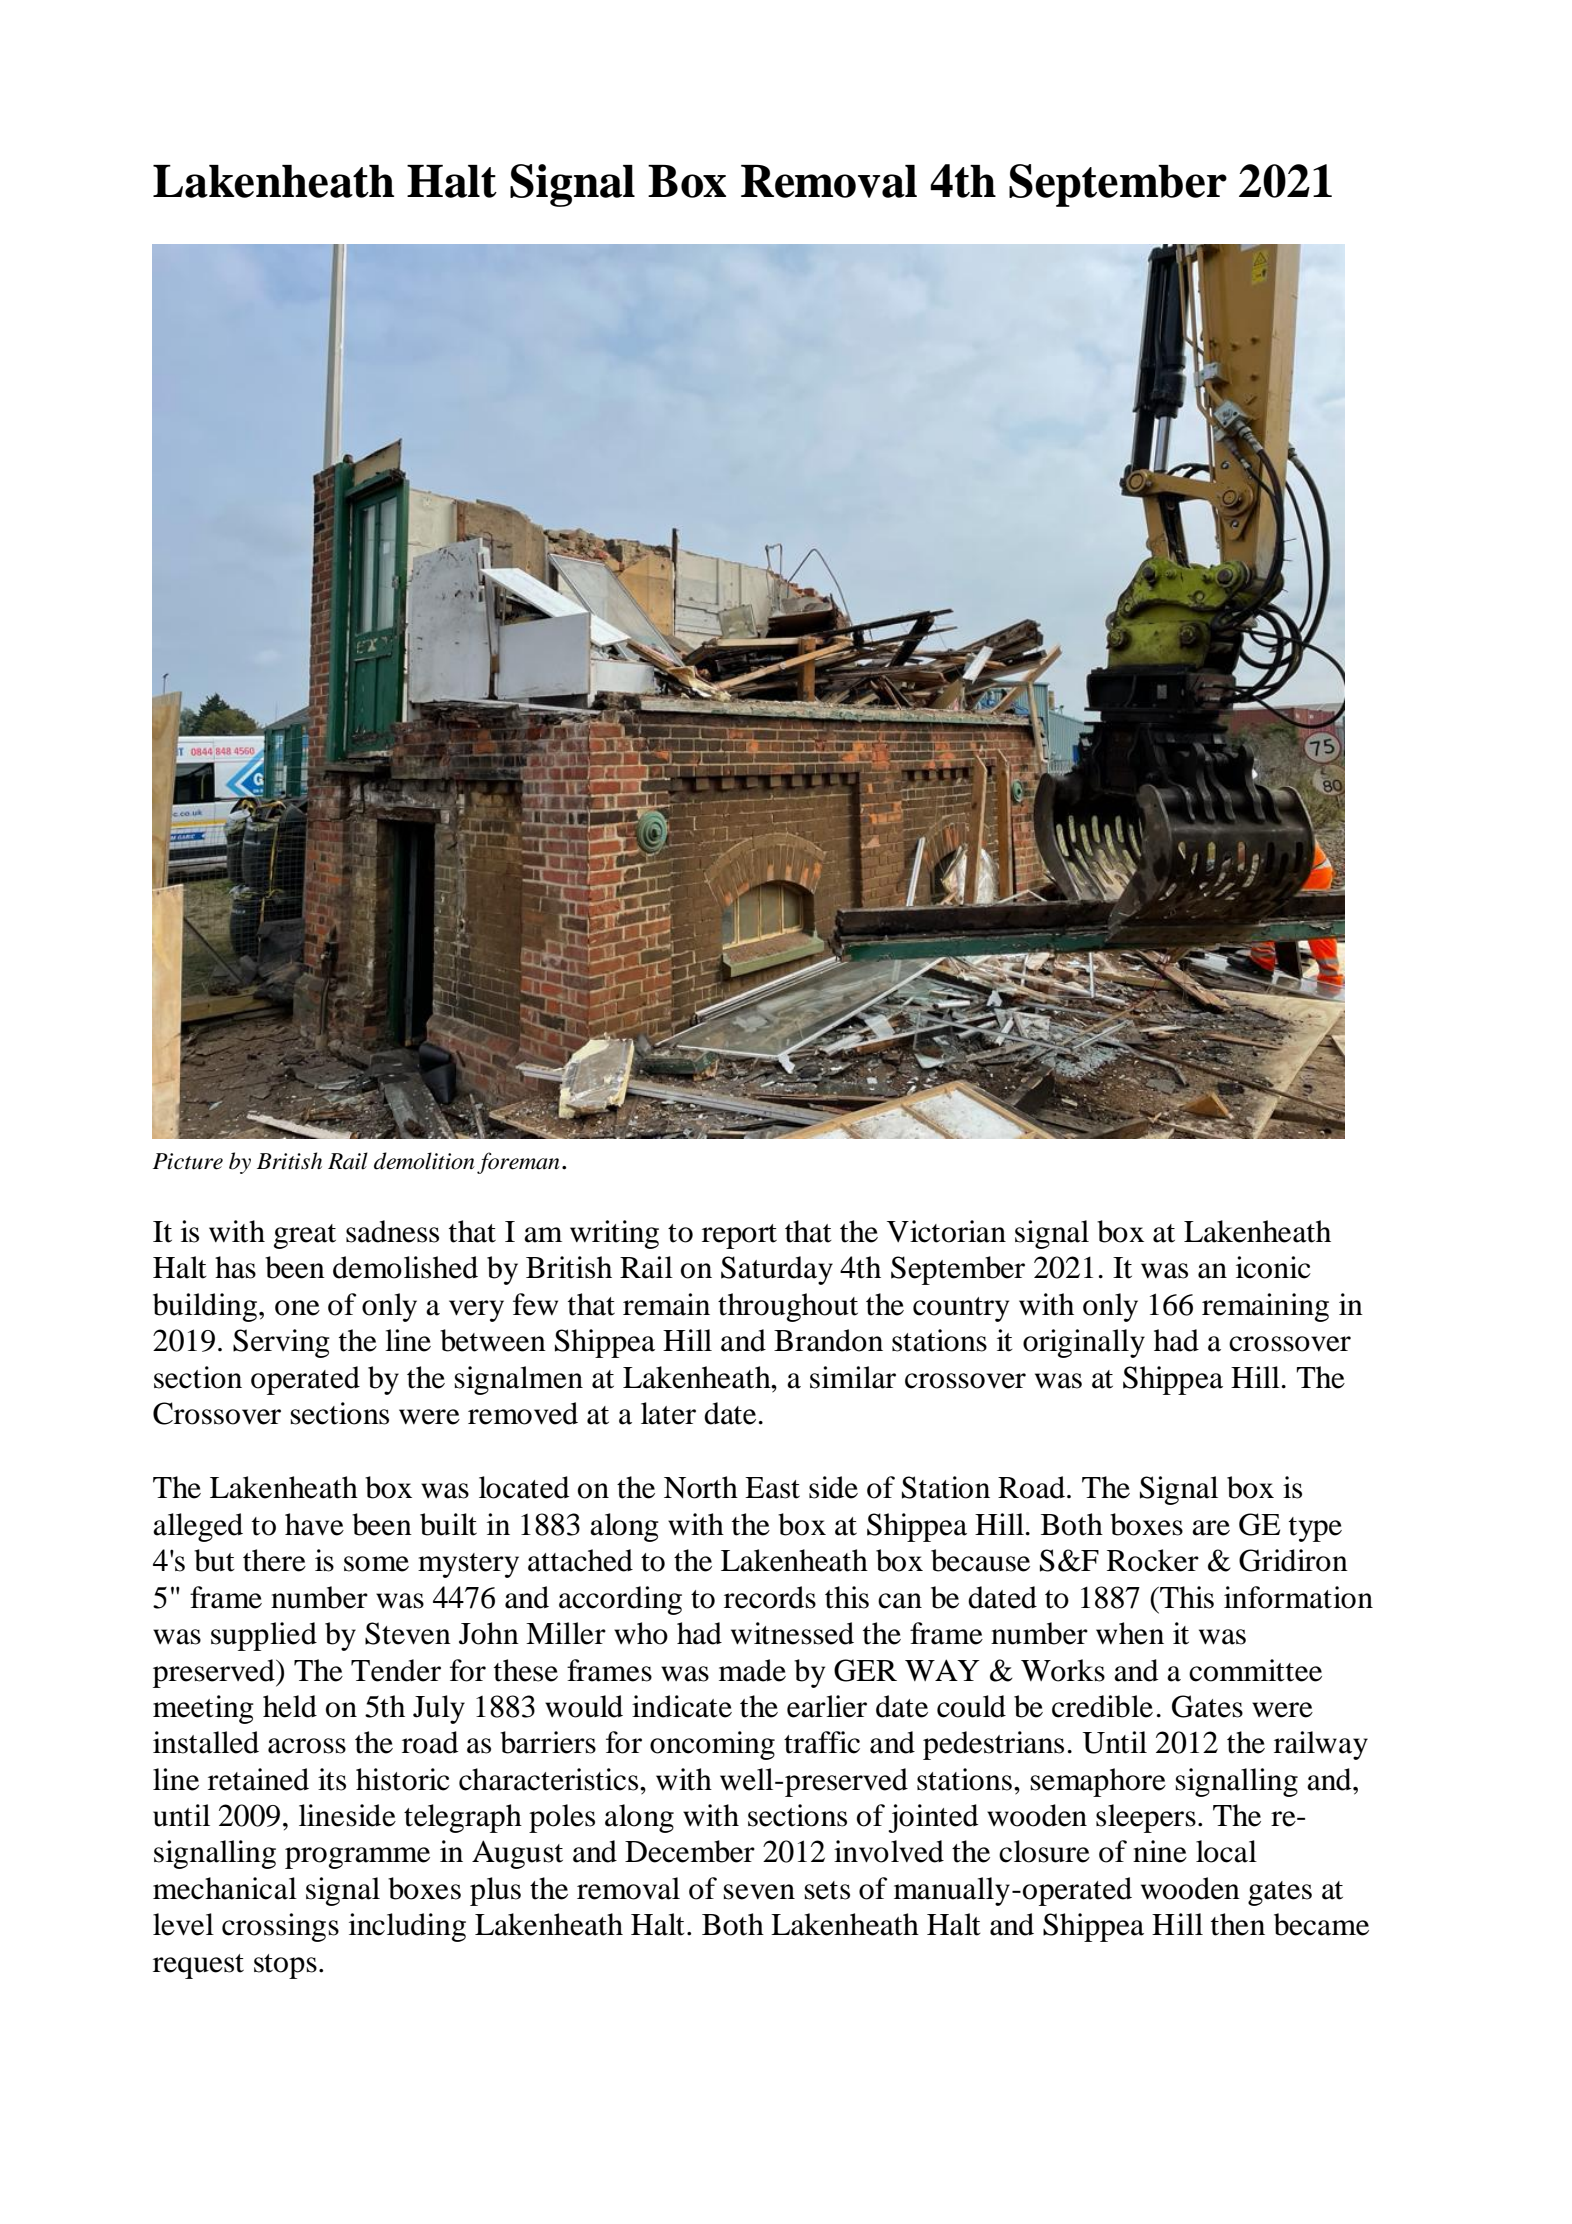  I want to click on committee, so click(1255, 1670).
